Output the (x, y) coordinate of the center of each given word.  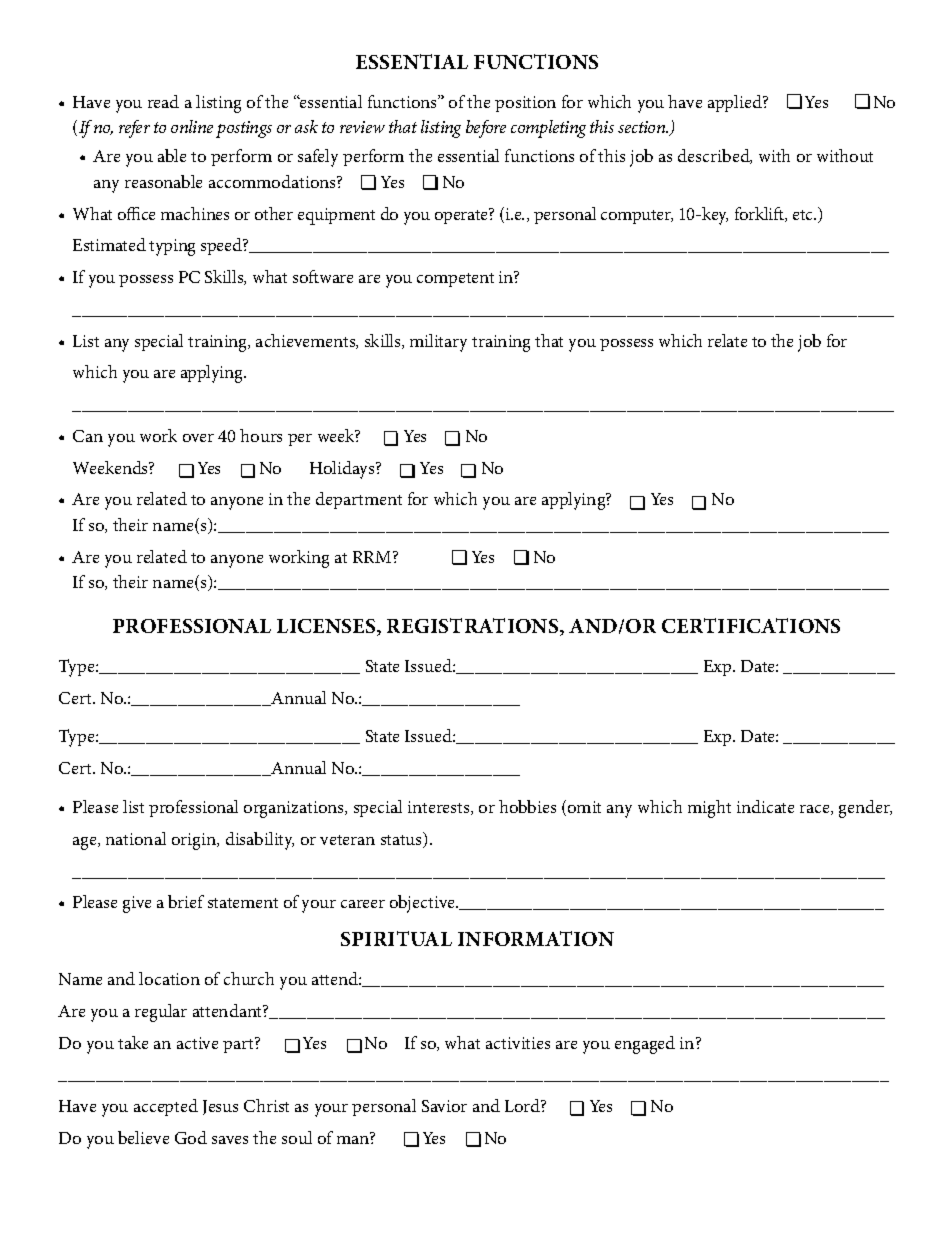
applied (736, 103)
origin (195, 841)
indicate (765, 806)
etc (804, 215)
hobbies (527, 806)
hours (261, 435)
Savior (444, 1106)
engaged (645, 1045)
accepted (166, 1107)
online (192, 126)
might (709, 809)
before (486, 129)
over (198, 438)
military (438, 343)
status (403, 840)
